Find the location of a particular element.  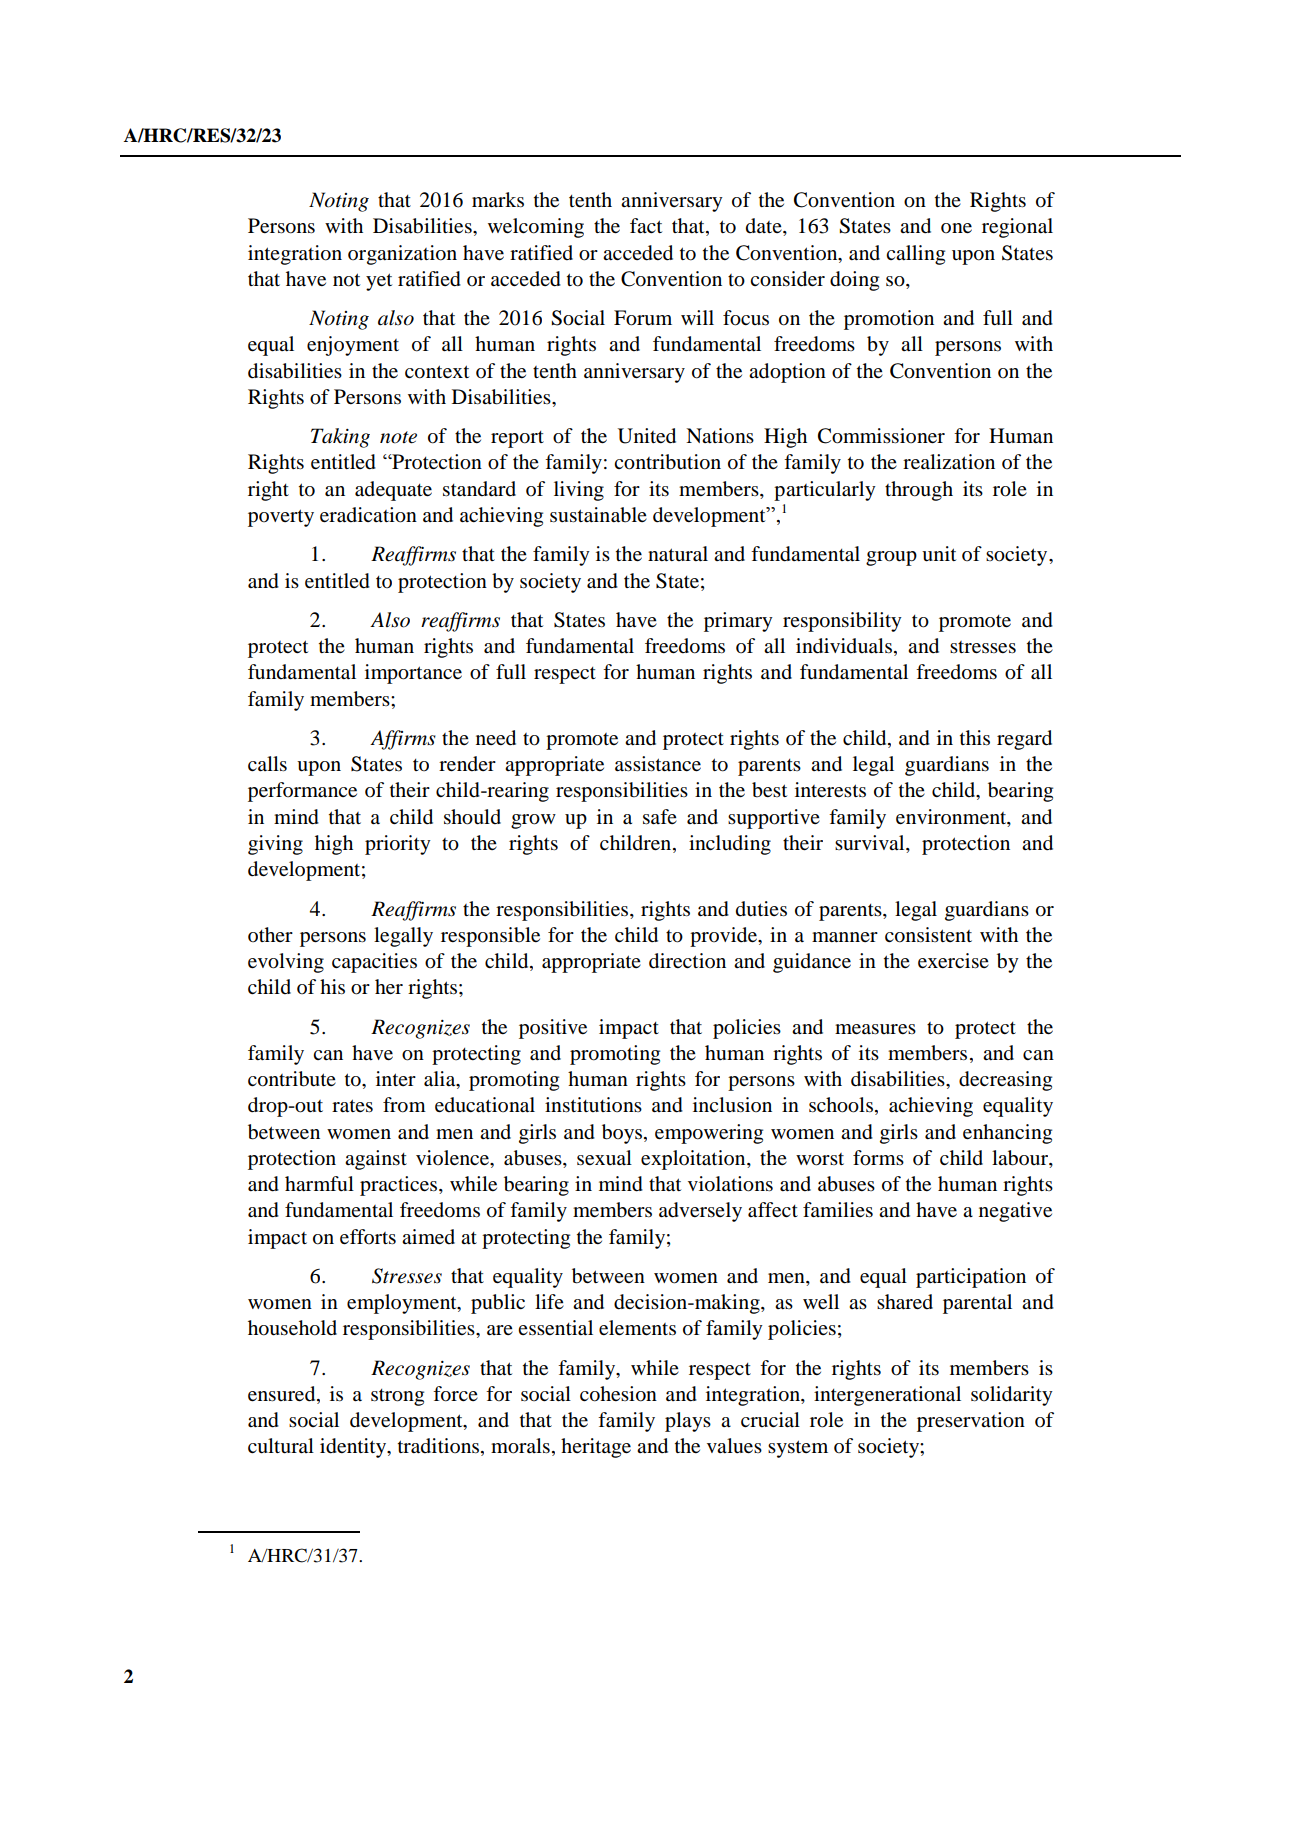

calling is located at coordinates (915, 255).
